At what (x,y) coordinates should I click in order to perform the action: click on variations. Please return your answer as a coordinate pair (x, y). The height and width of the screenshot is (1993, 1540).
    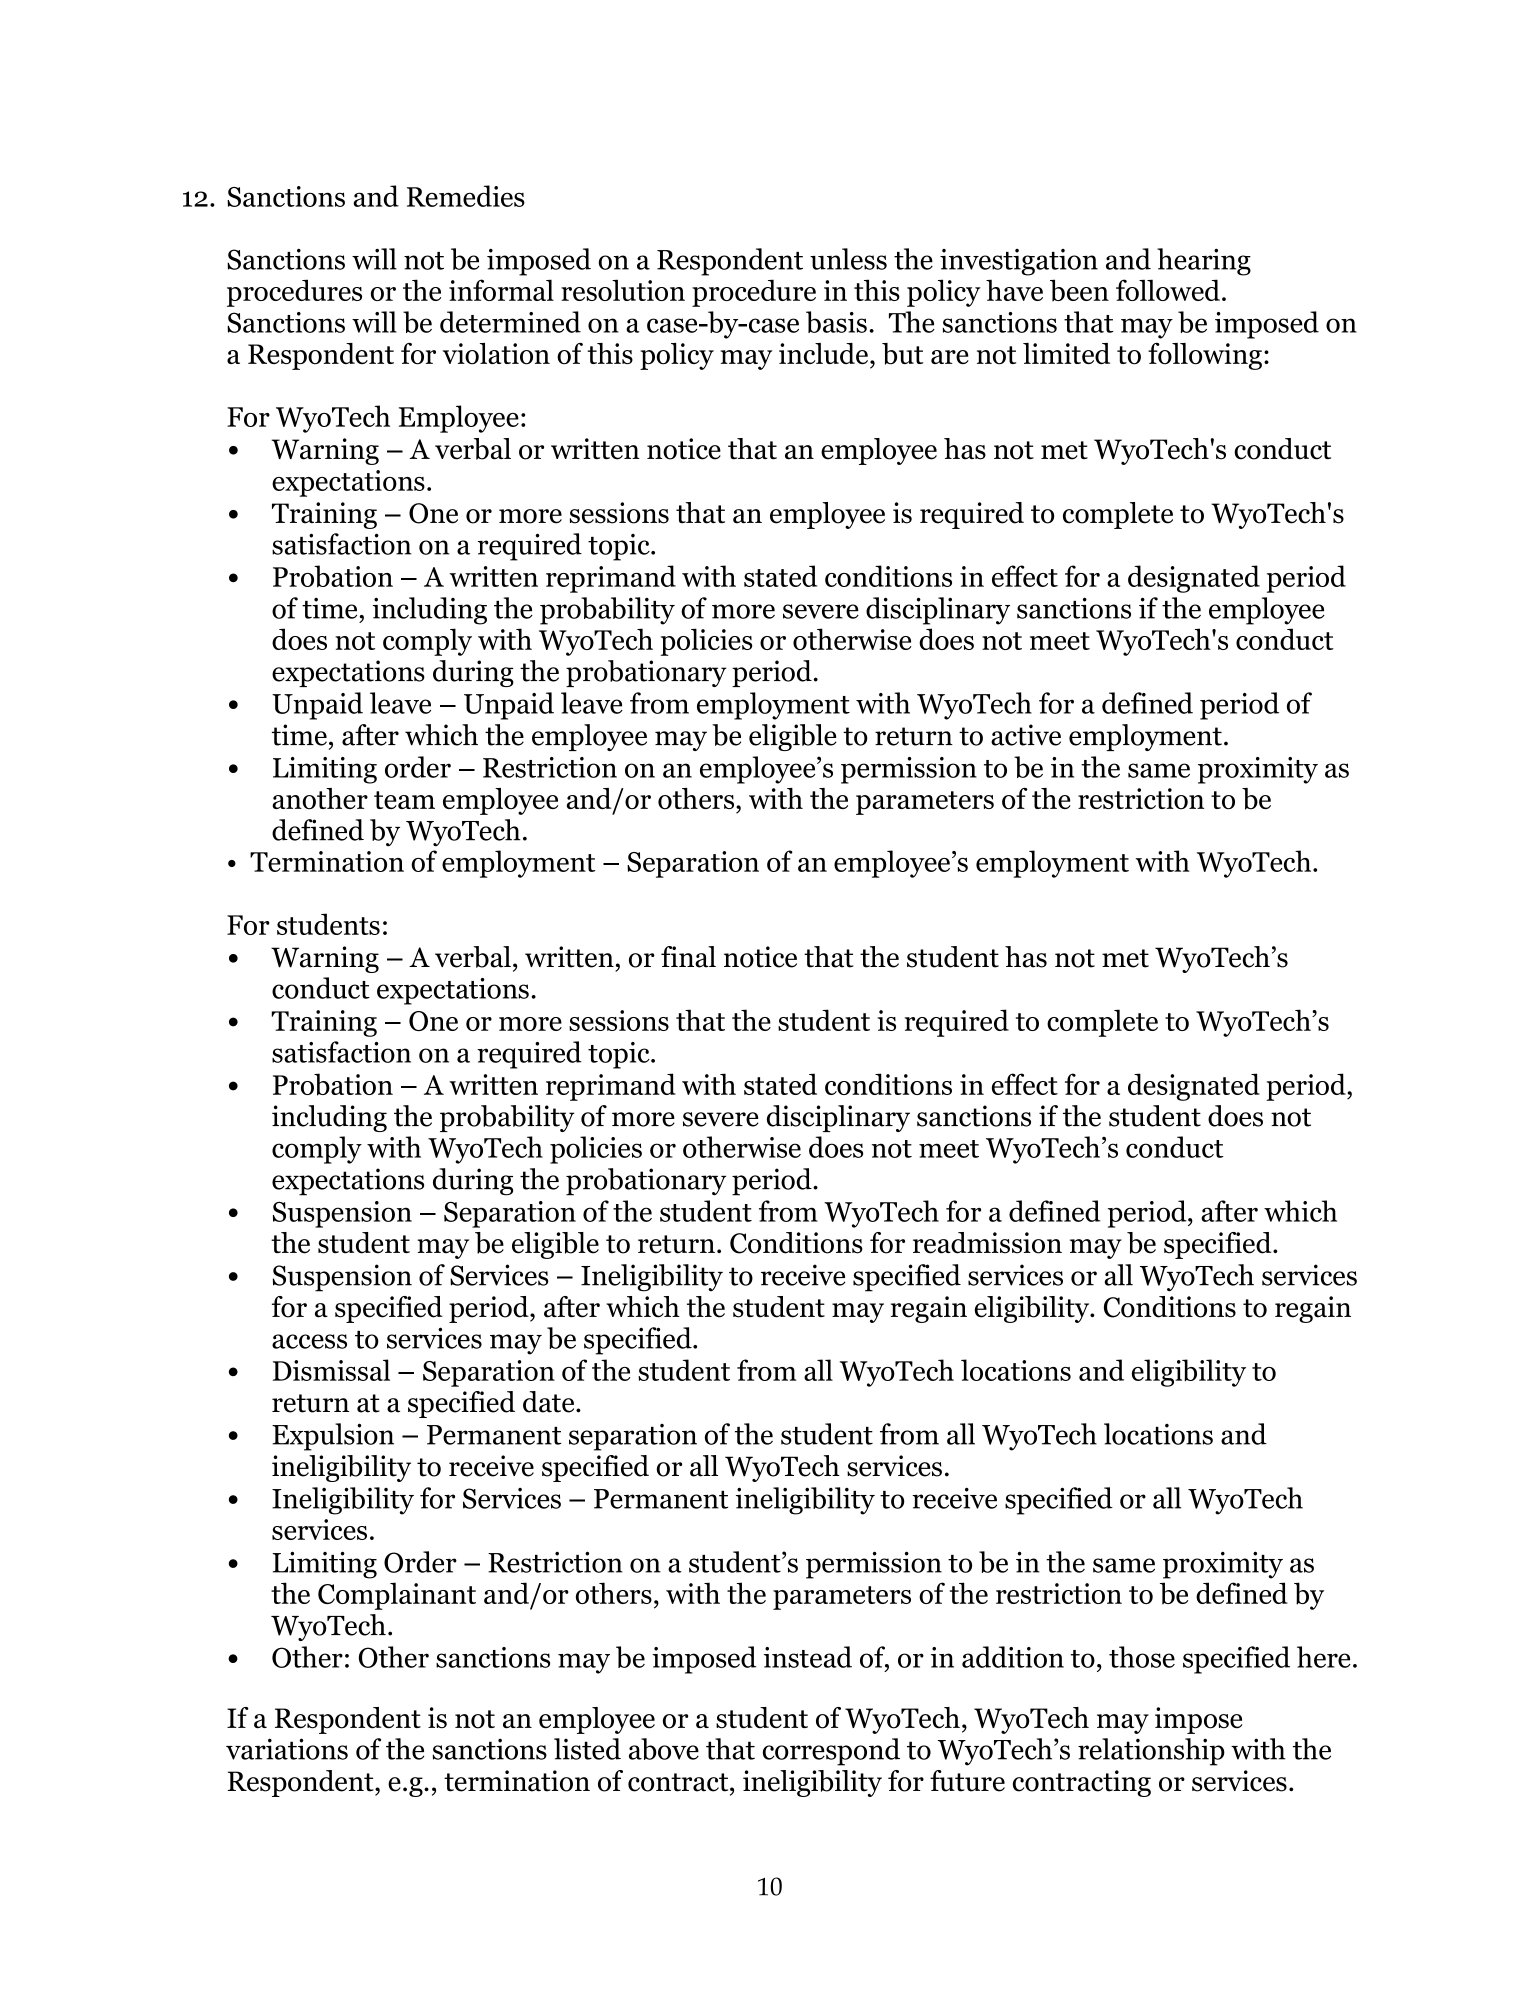
    Looking at the image, I should click on (287, 1749).
